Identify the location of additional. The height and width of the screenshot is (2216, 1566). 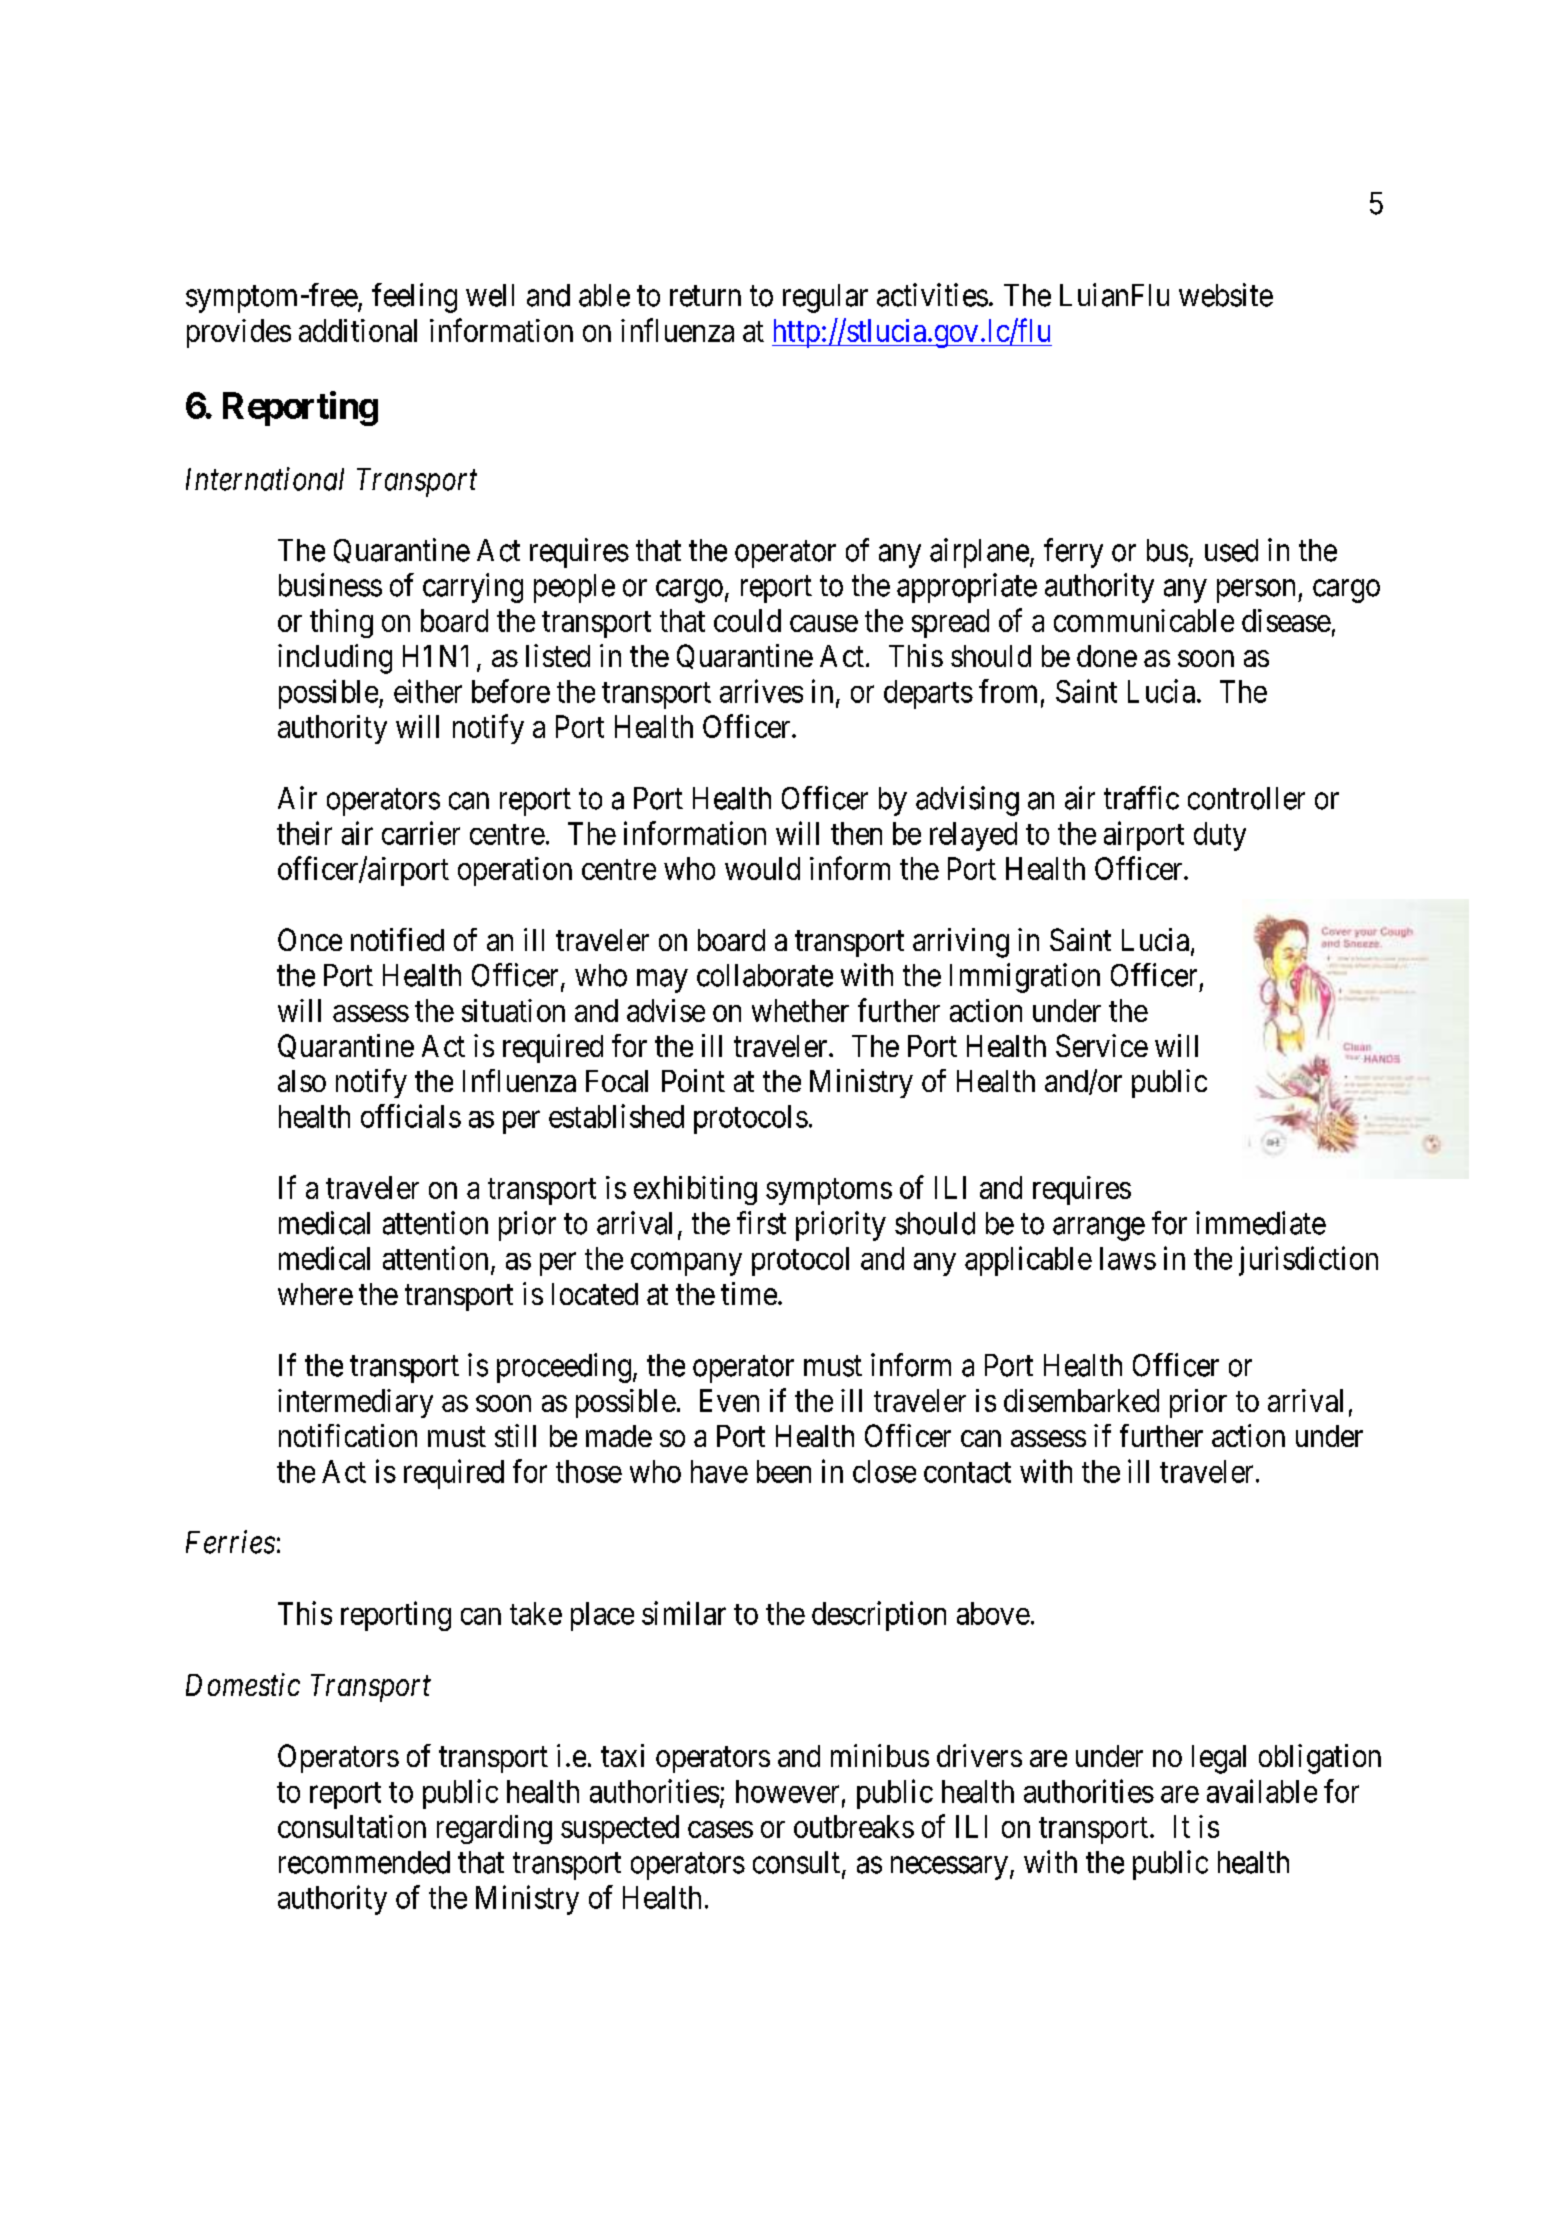
(358, 330).
